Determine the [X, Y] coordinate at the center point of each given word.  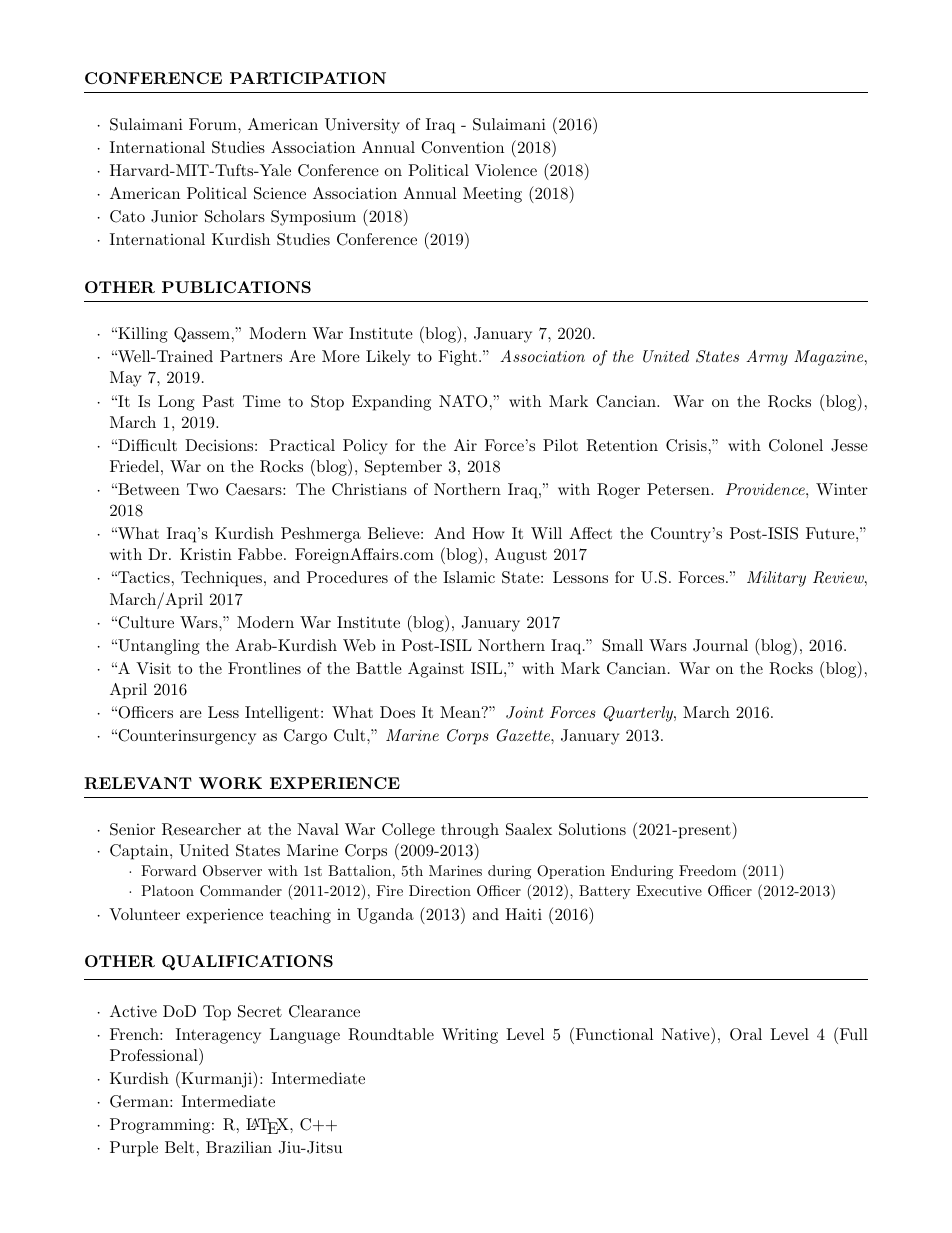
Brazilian [239, 1147]
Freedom [707, 870]
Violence [506, 170]
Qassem [202, 335]
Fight [457, 358]
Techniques [221, 579]
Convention [462, 147]
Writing [470, 1036]
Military [776, 579]
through [470, 831]
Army [767, 358]
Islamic [469, 577]
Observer [232, 871]
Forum [214, 124]
